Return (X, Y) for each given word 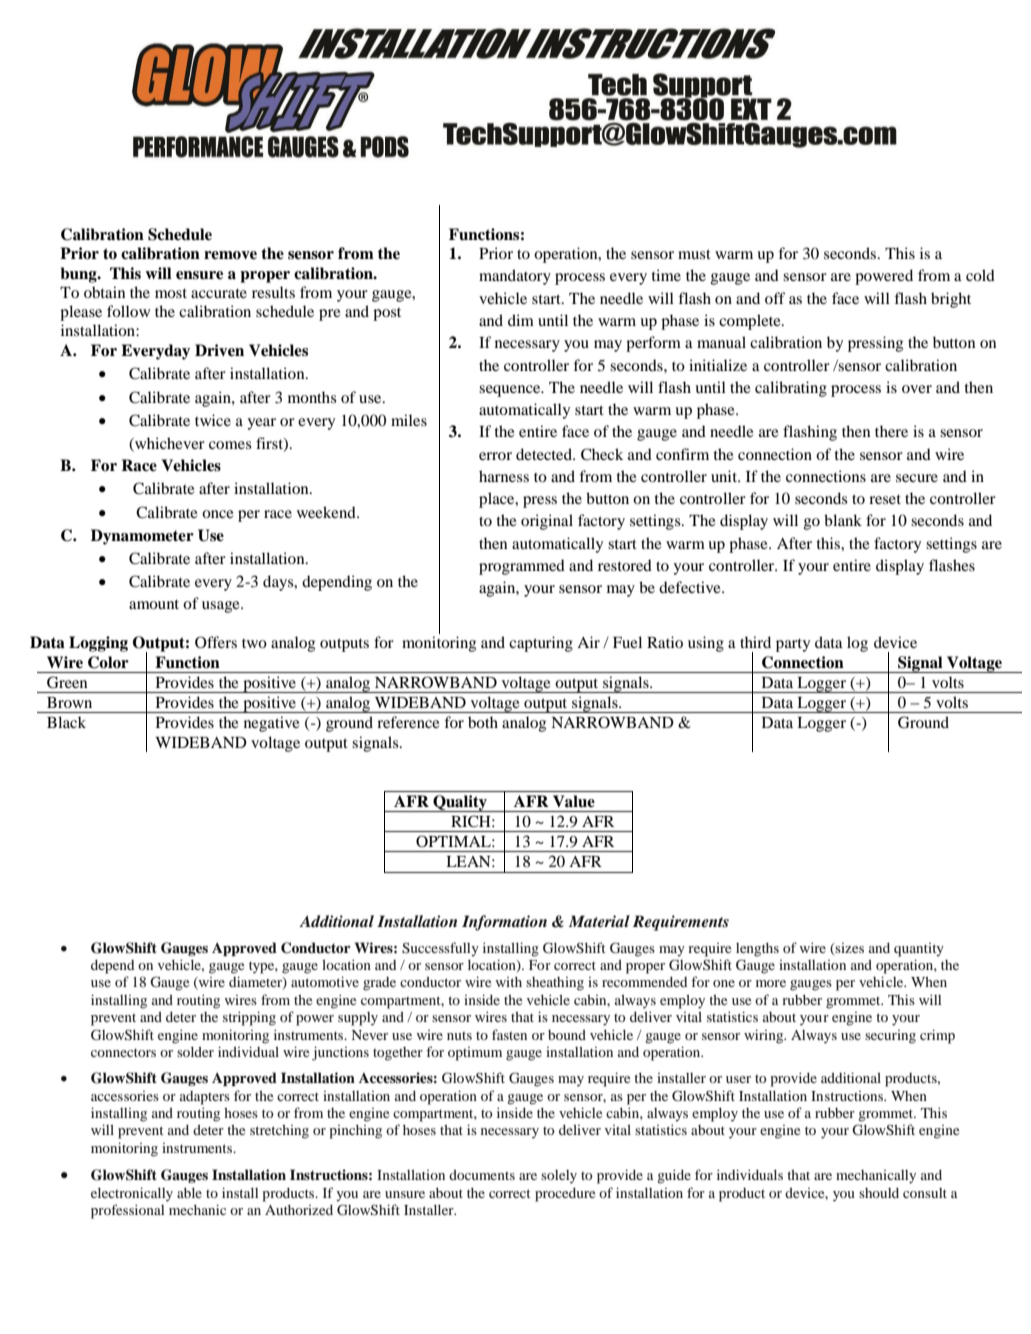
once (218, 514)
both (483, 722)
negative (272, 724)
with (509, 982)
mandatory (515, 277)
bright (951, 300)
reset (885, 499)
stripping (249, 1018)
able (189, 1193)
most (171, 293)
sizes (849, 948)
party (793, 645)
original (547, 522)
